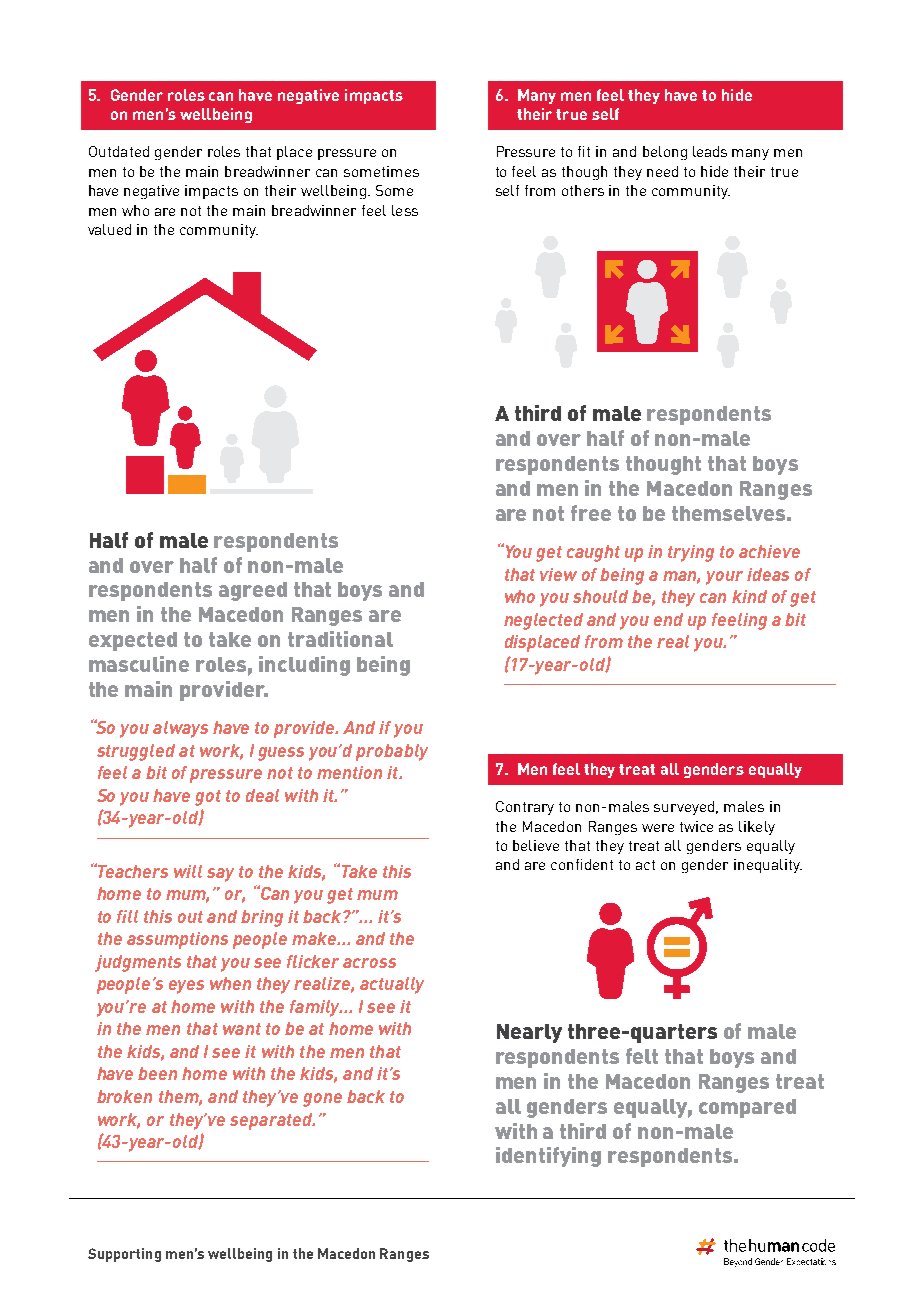 The width and height of the screenshot is (924, 1308). Describe the element at coordinates (691, 553) in the screenshot. I see `trying` at that location.
